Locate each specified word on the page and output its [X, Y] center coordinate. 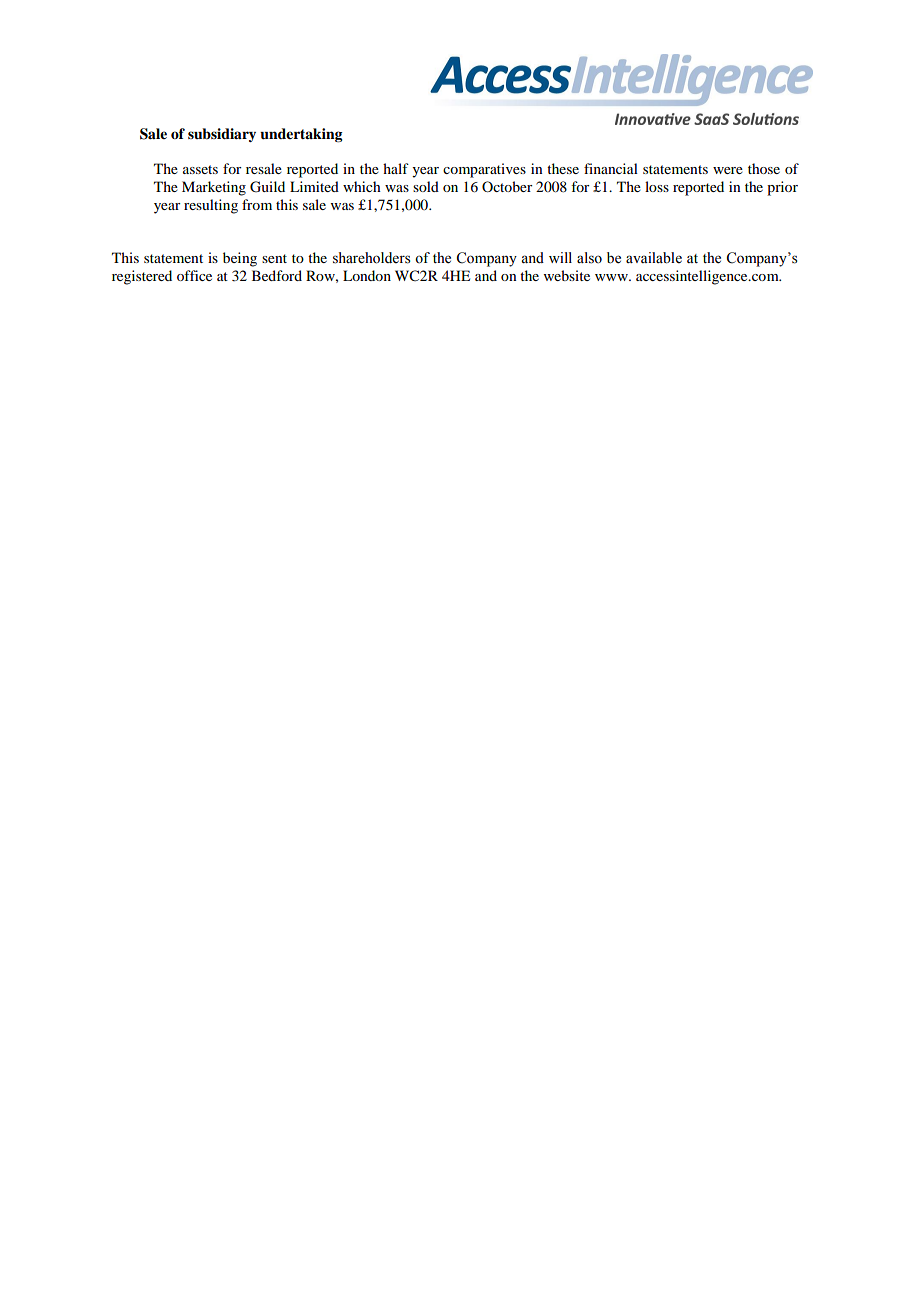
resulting [211, 206]
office [194, 275]
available [654, 258]
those [764, 168]
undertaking [301, 135]
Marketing [214, 188]
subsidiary [222, 135]
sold [426, 186]
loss [657, 186]
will [560, 257]
